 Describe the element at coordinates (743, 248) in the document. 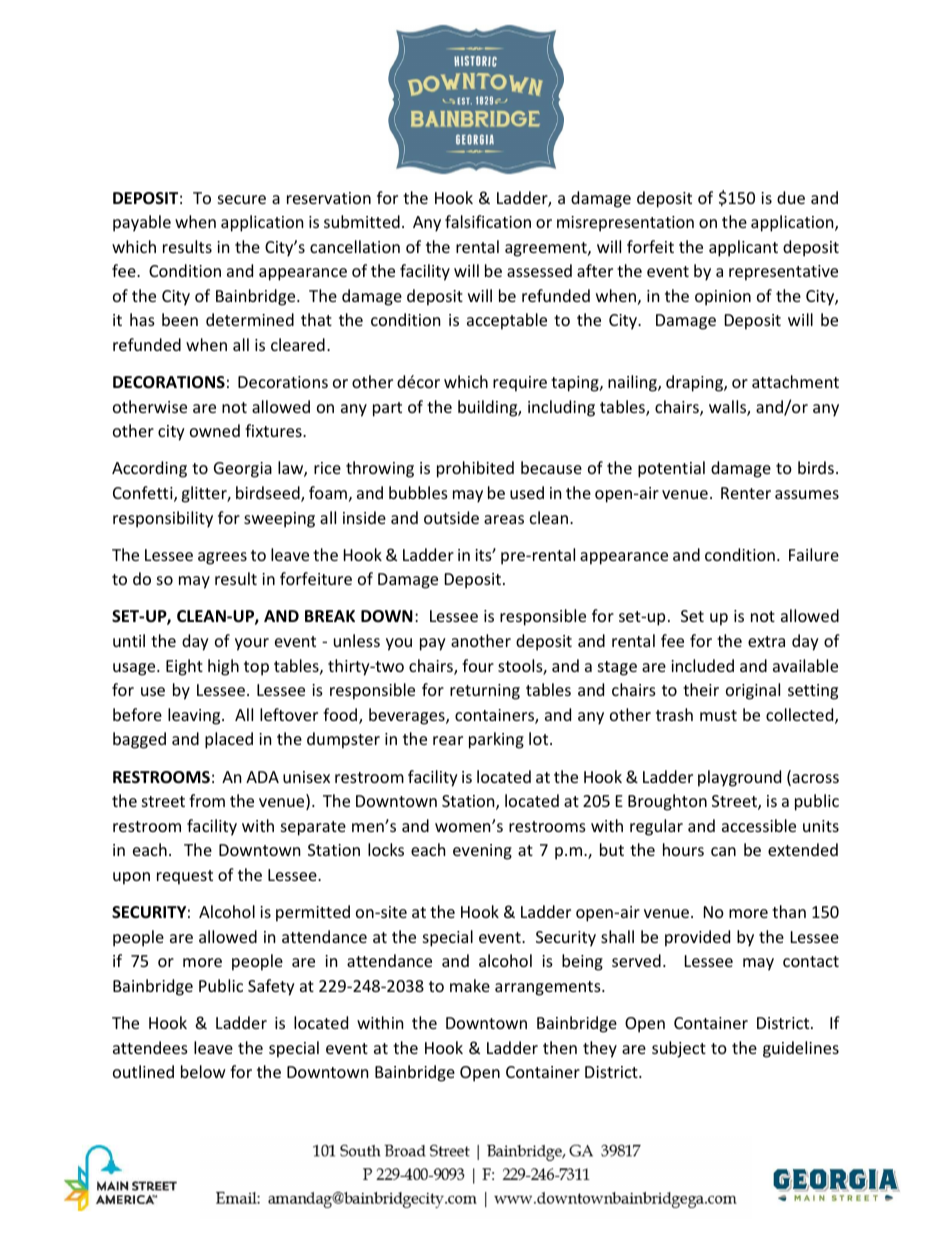

I see `applicant` at that location.
